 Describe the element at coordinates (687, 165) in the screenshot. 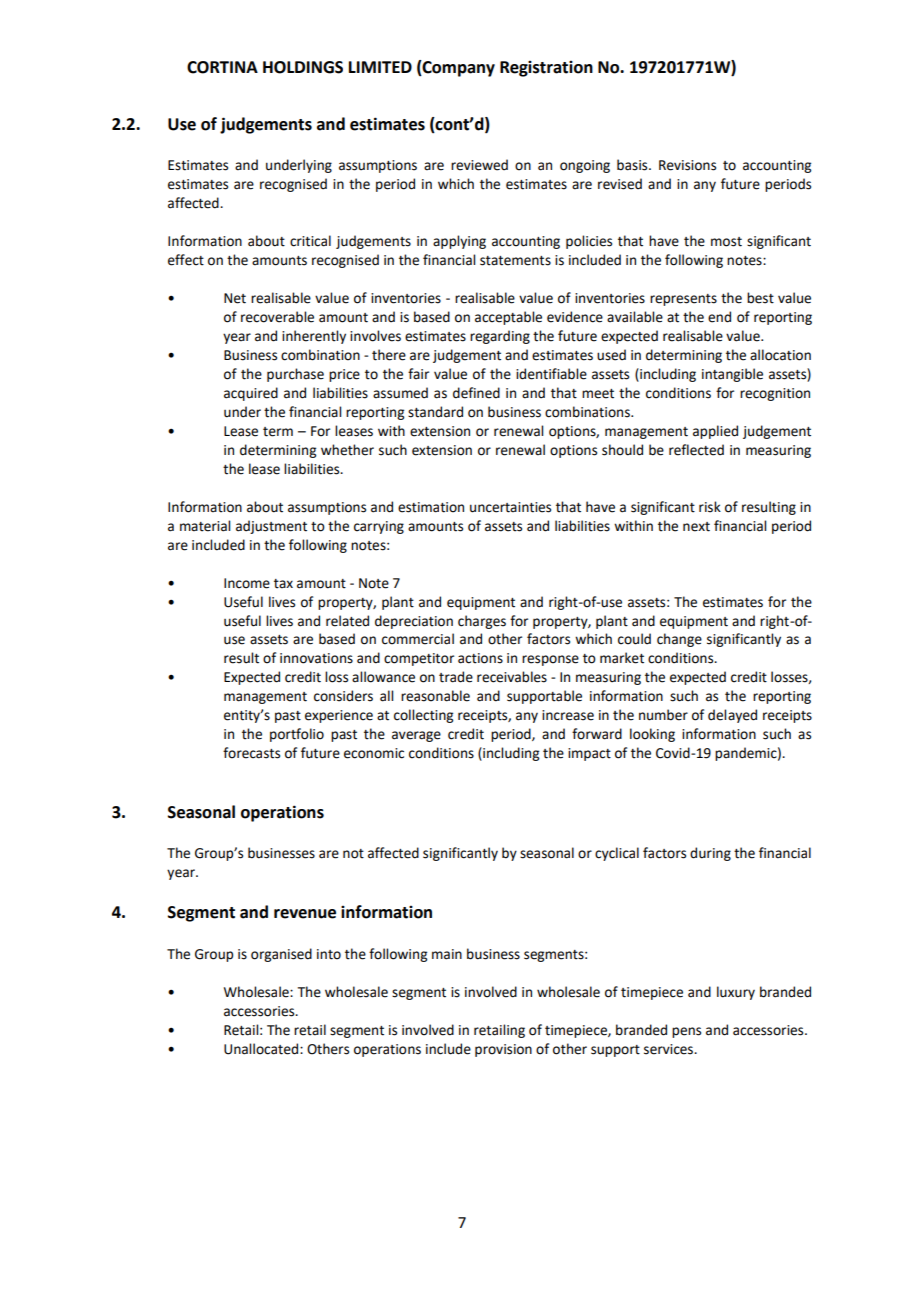

I see `Revisions` at that location.
